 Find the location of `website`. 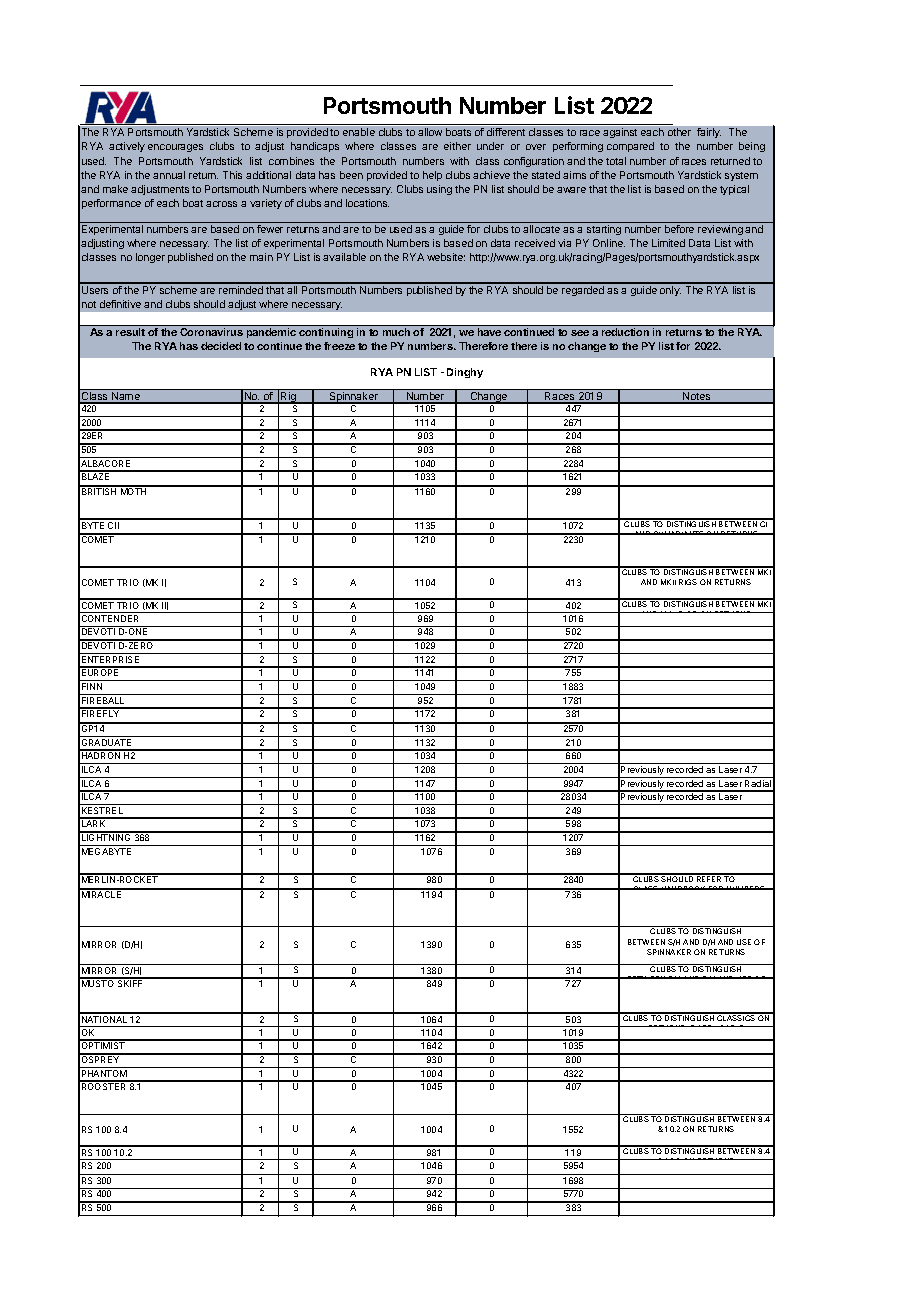

website is located at coordinates (446, 257).
